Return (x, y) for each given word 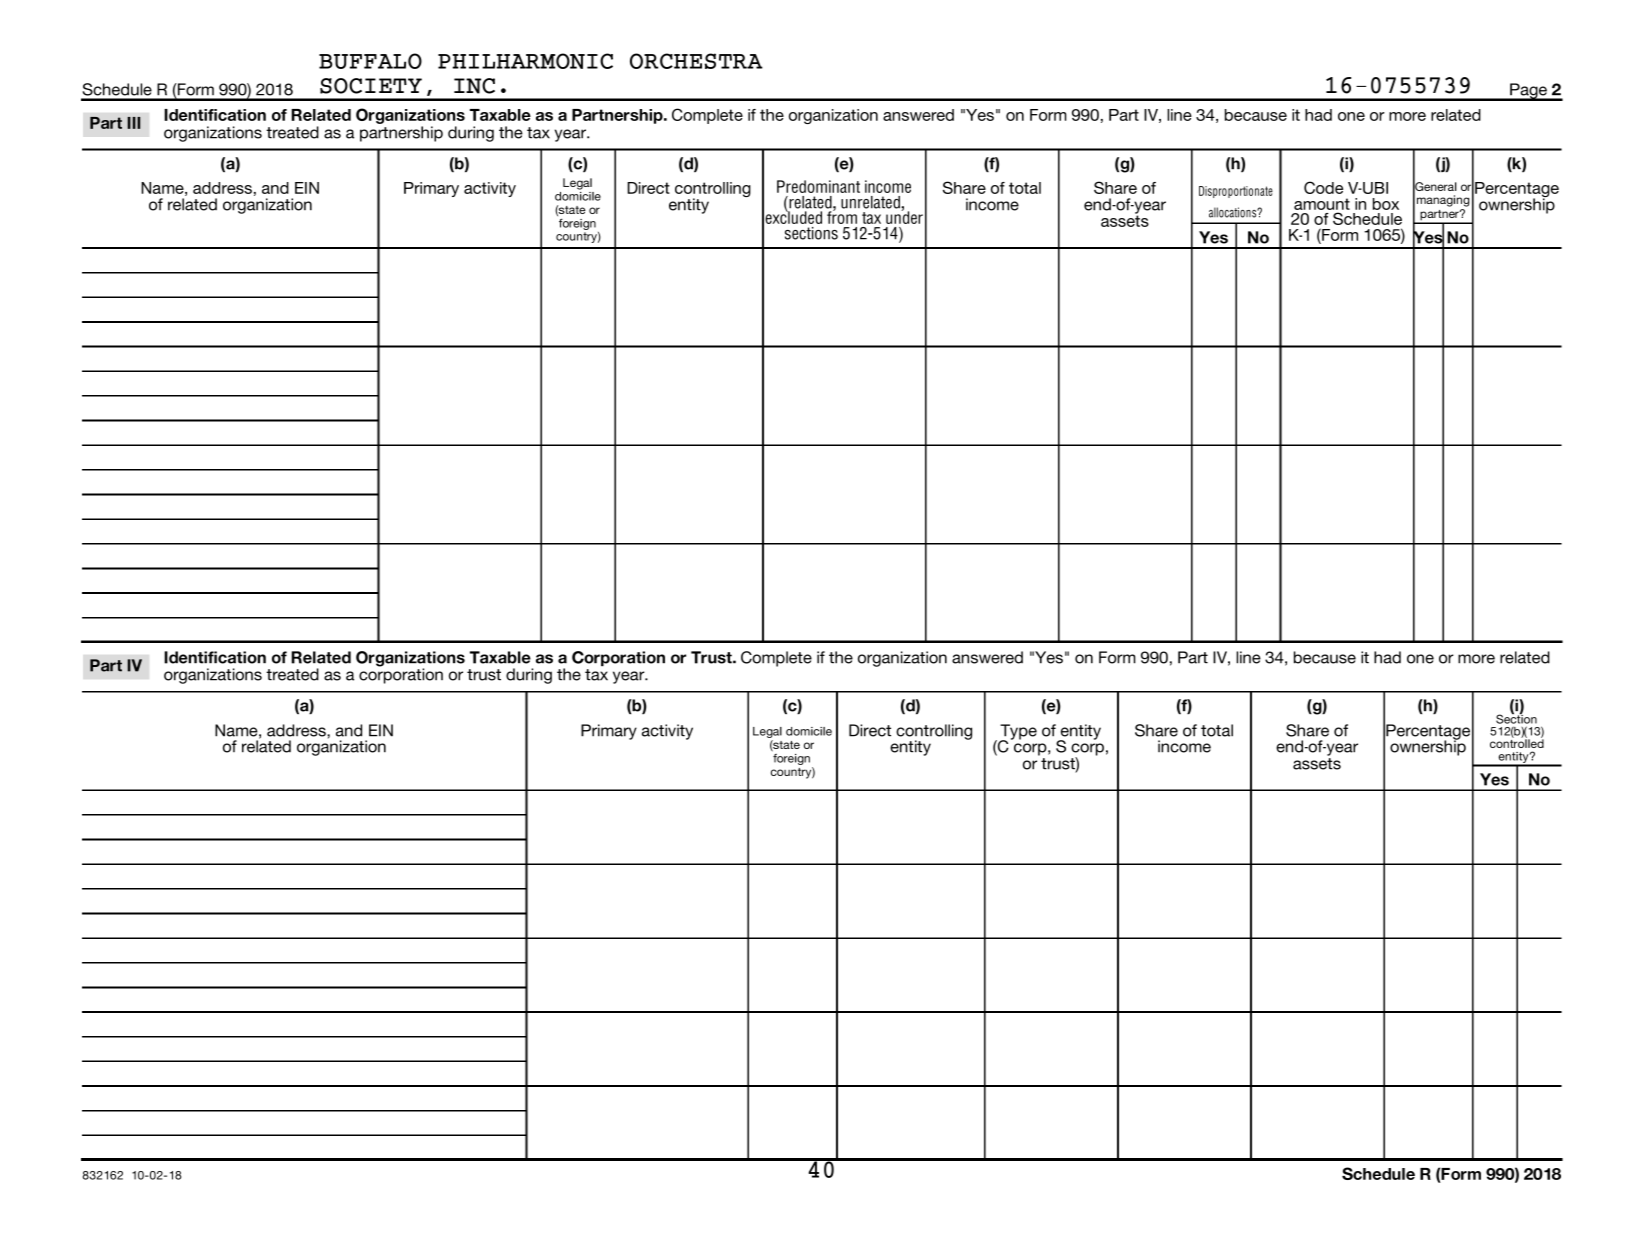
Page (1528, 92)
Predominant (818, 186)
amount (1322, 205)
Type (1018, 733)
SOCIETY (371, 86)
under (904, 216)
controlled (1517, 742)
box (1386, 204)
